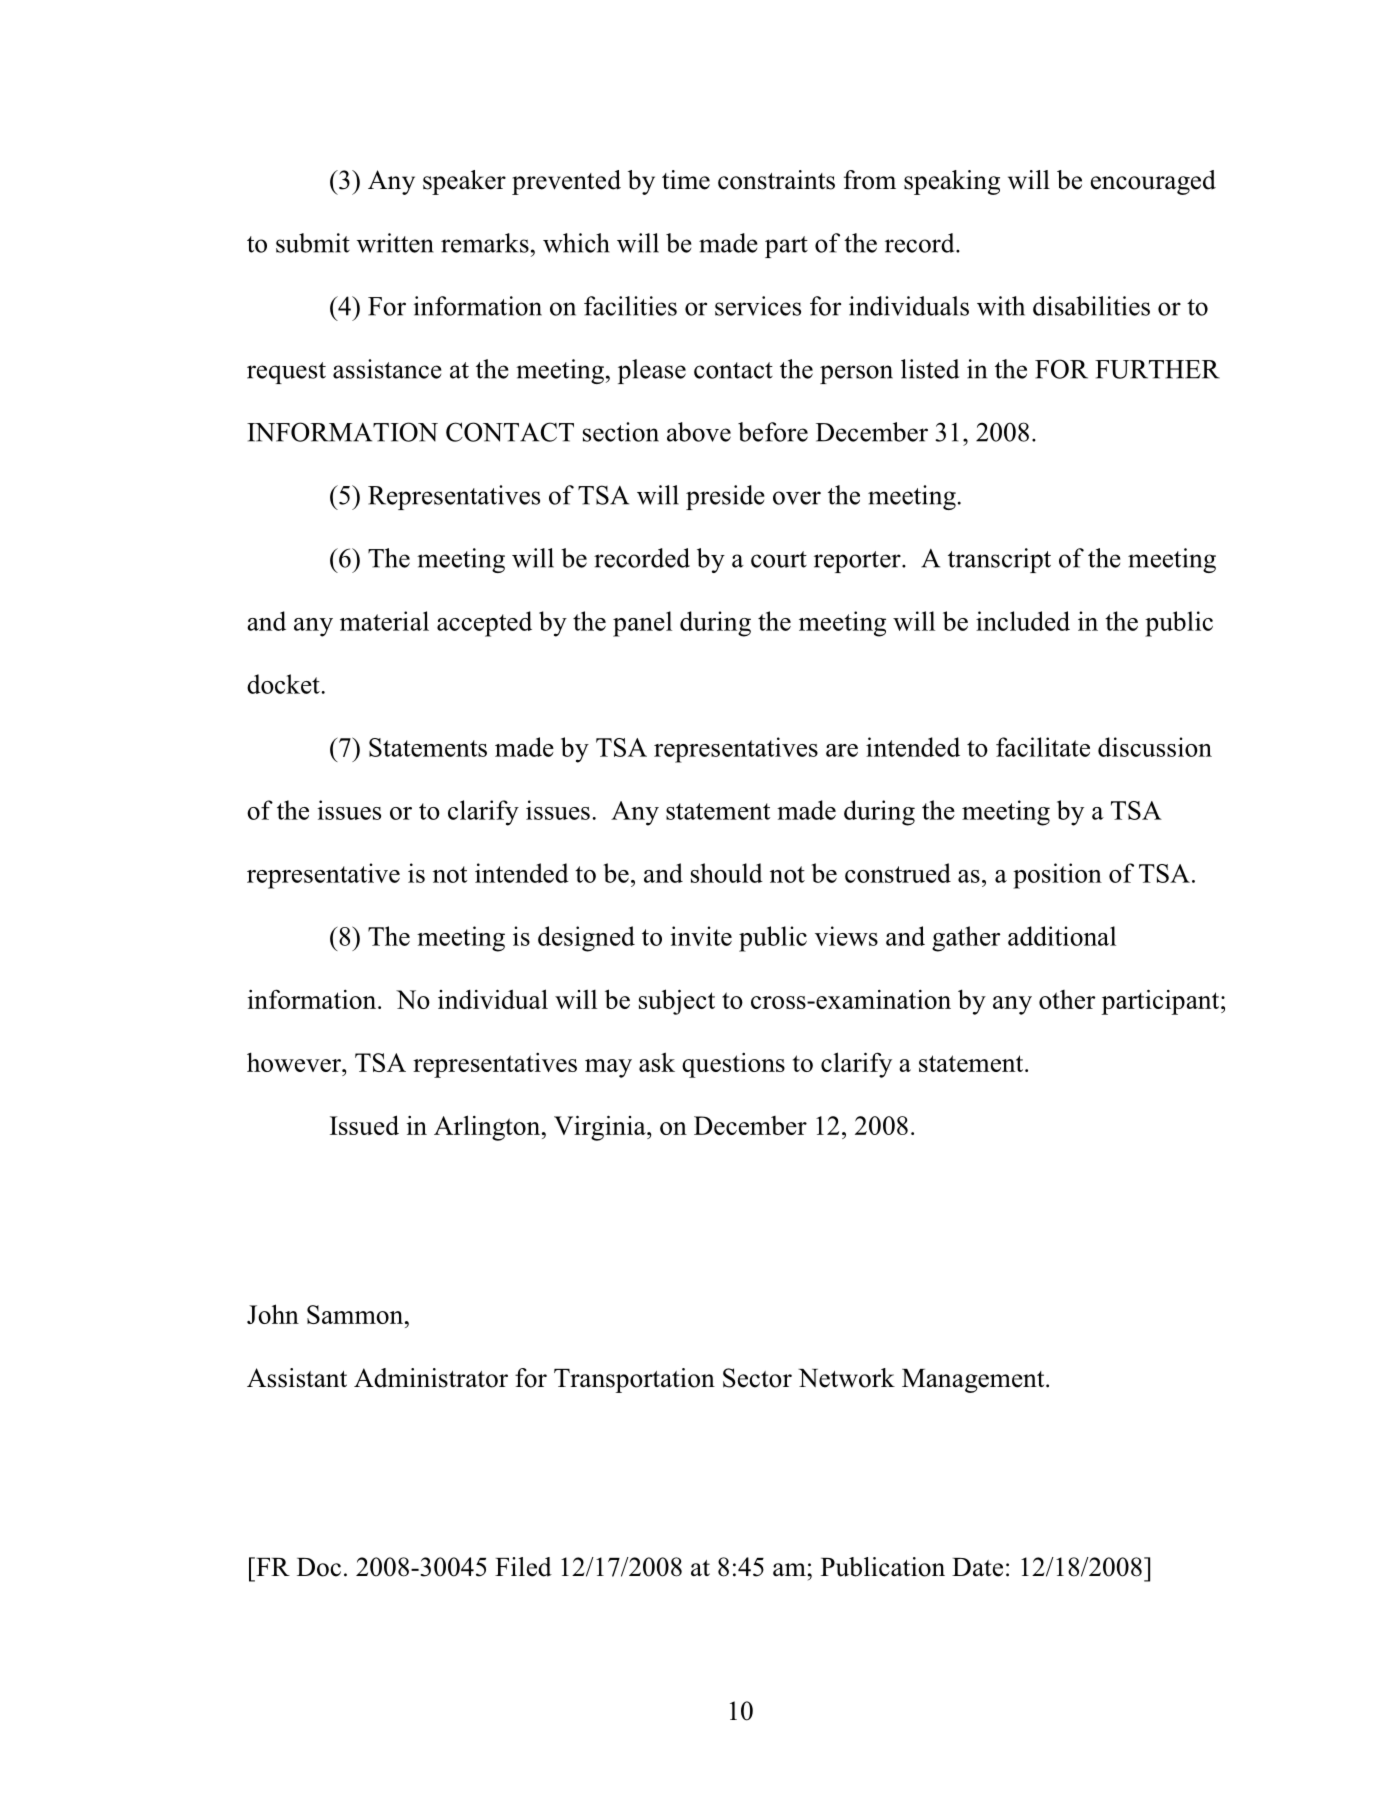 The width and height of the page is (1398, 1809). I want to click on Sector, so click(757, 1378).
